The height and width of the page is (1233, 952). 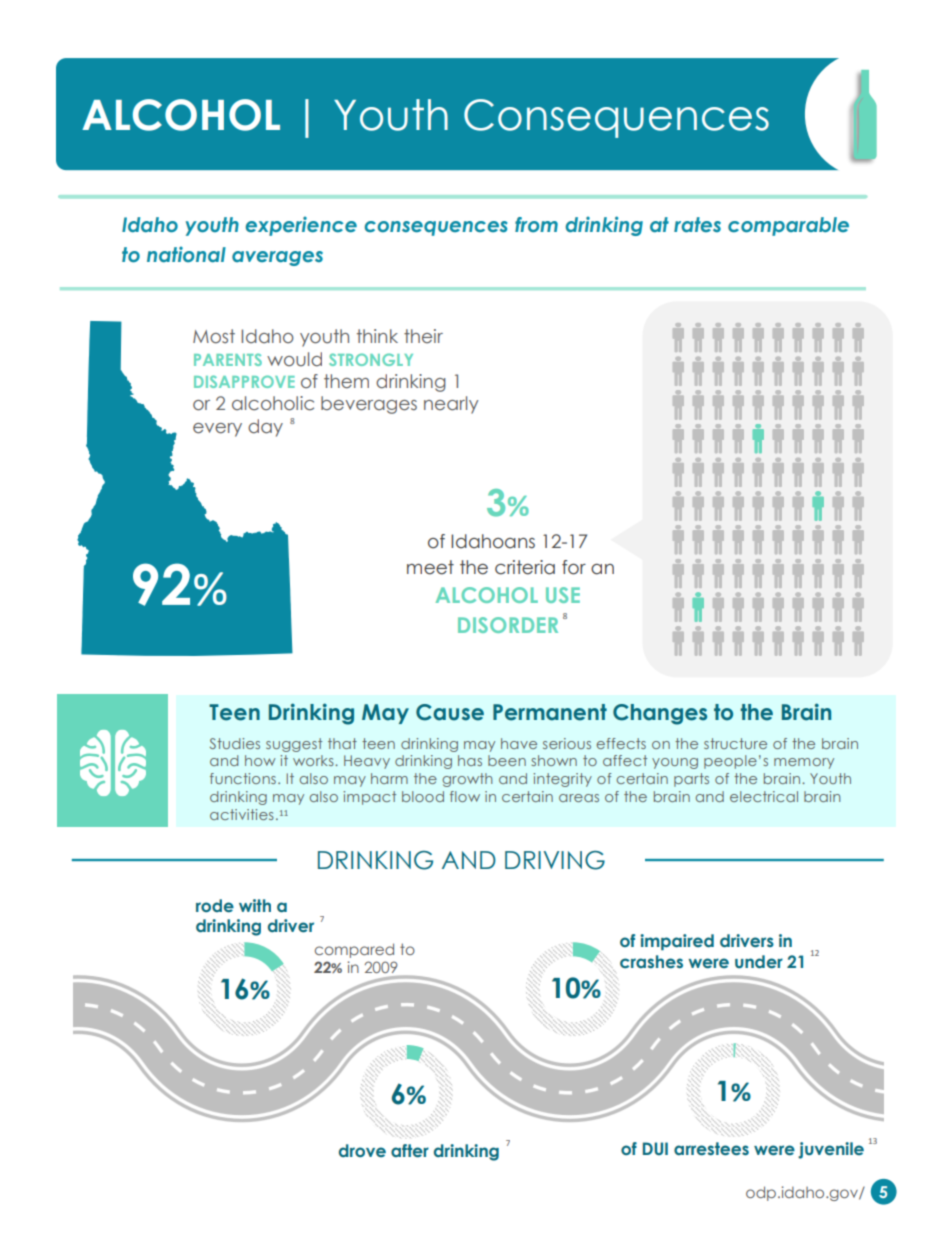 I want to click on comparable, so click(x=788, y=226).
